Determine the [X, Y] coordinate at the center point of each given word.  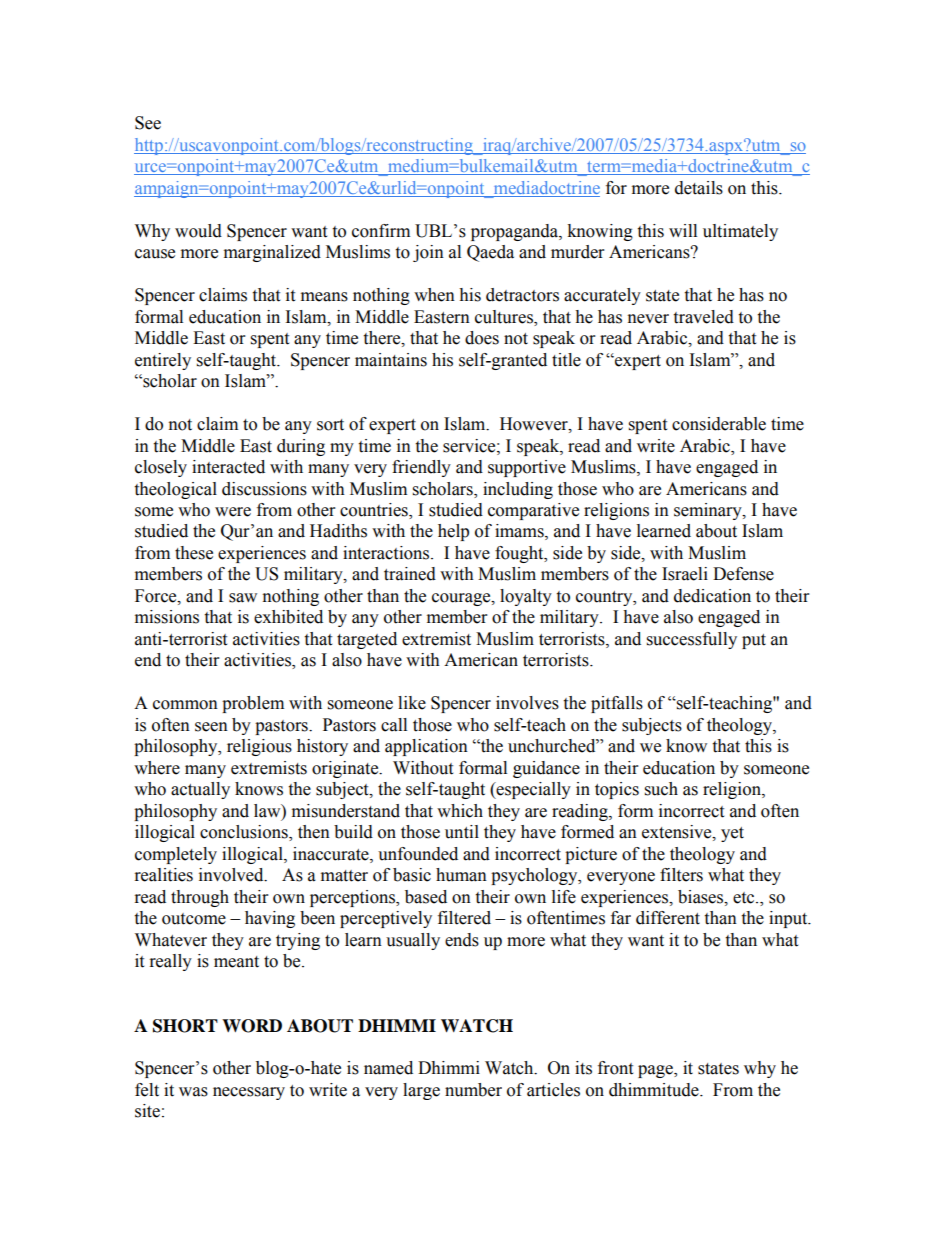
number [473, 1090]
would [198, 231]
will [683, 230]
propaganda [515, 232]
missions [167, 617]
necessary [249, 1093]
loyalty [526, 597]
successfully [692, 640]
